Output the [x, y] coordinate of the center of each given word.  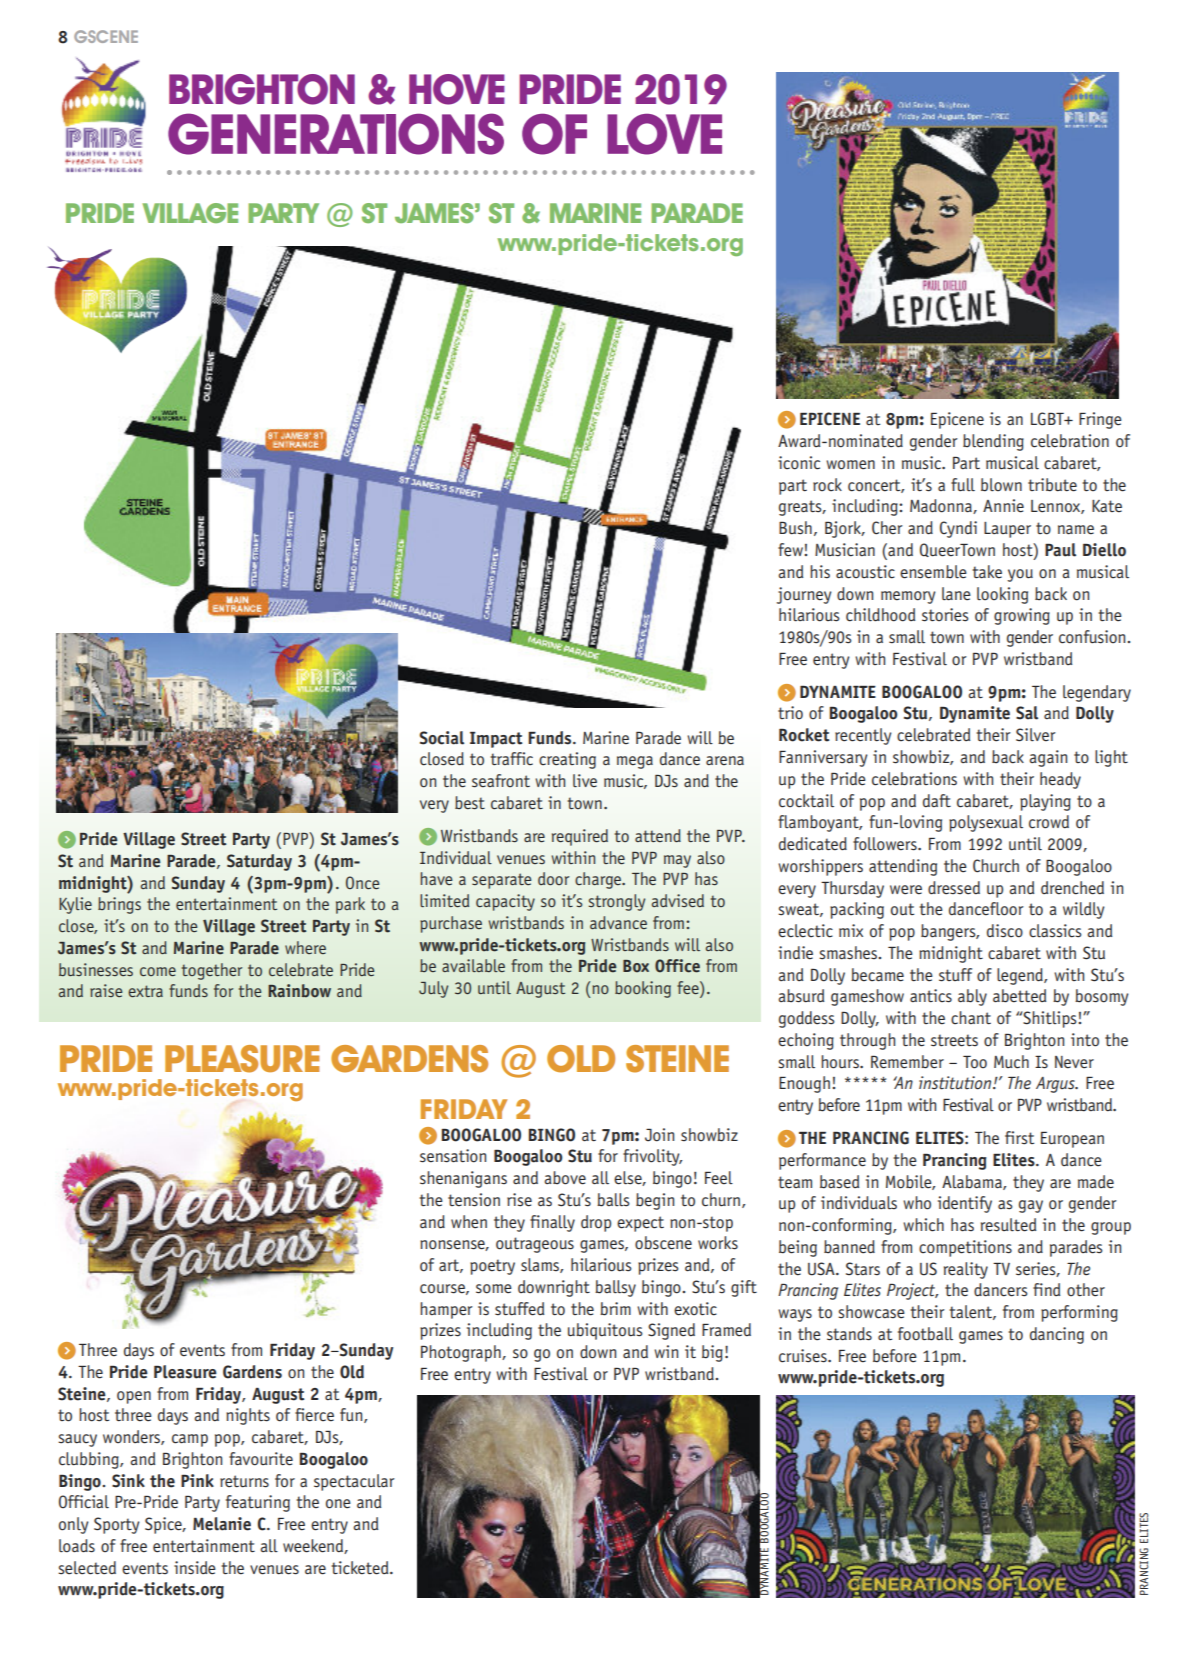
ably [972, 997]
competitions [965, 1248]
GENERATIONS [336, 134]
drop [596, 1223]
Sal [1027, 713]
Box [636, 966]
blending [993, 442]
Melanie [222, 1524]
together [212, 971]
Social [442, 738]
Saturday [259, 862]
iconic [799, 463]
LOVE [664, 134]
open [134, 1397]
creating [567, 760]
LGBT [1048, 419]
